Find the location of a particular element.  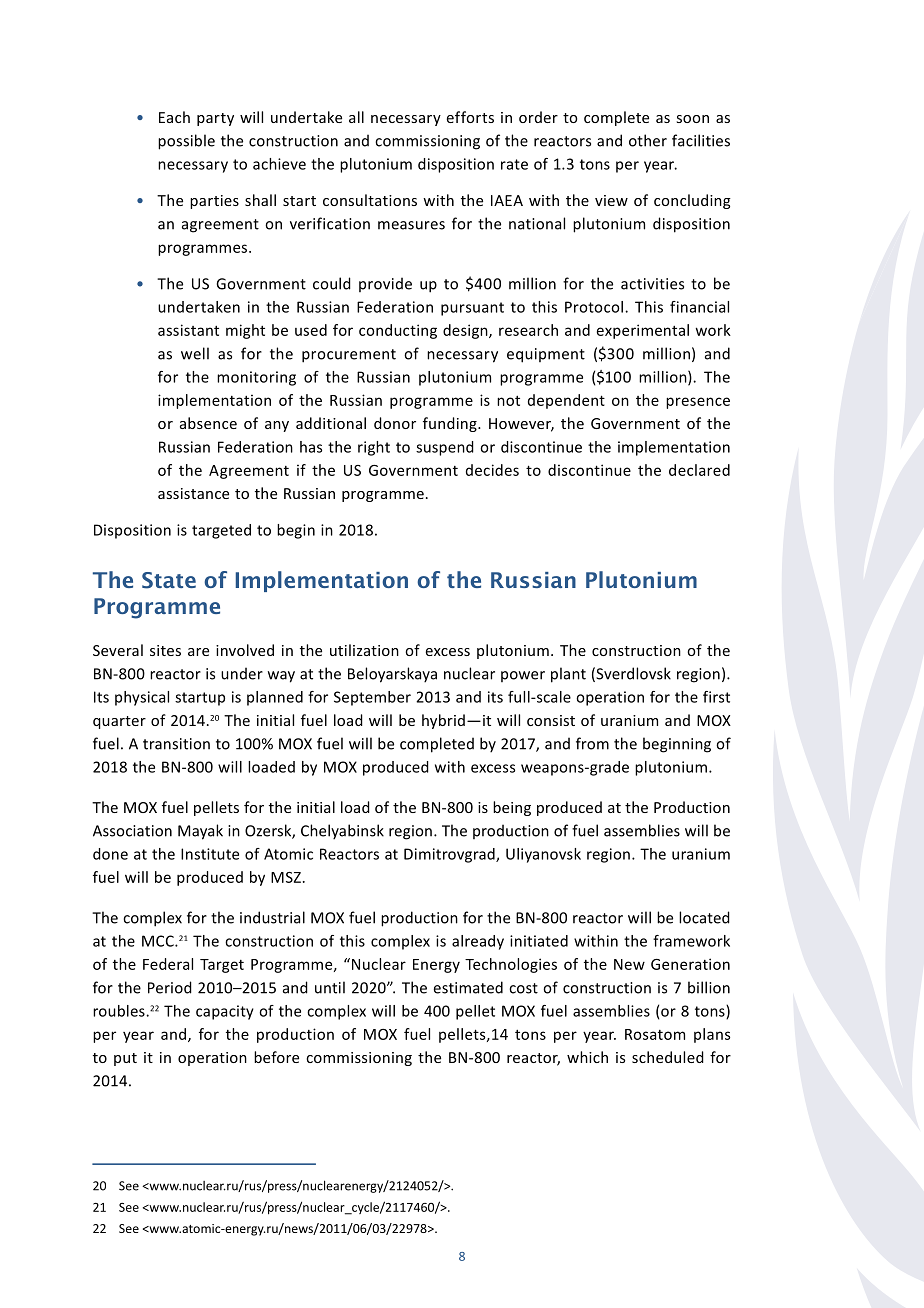

from is located at coordinates (592, 743).
